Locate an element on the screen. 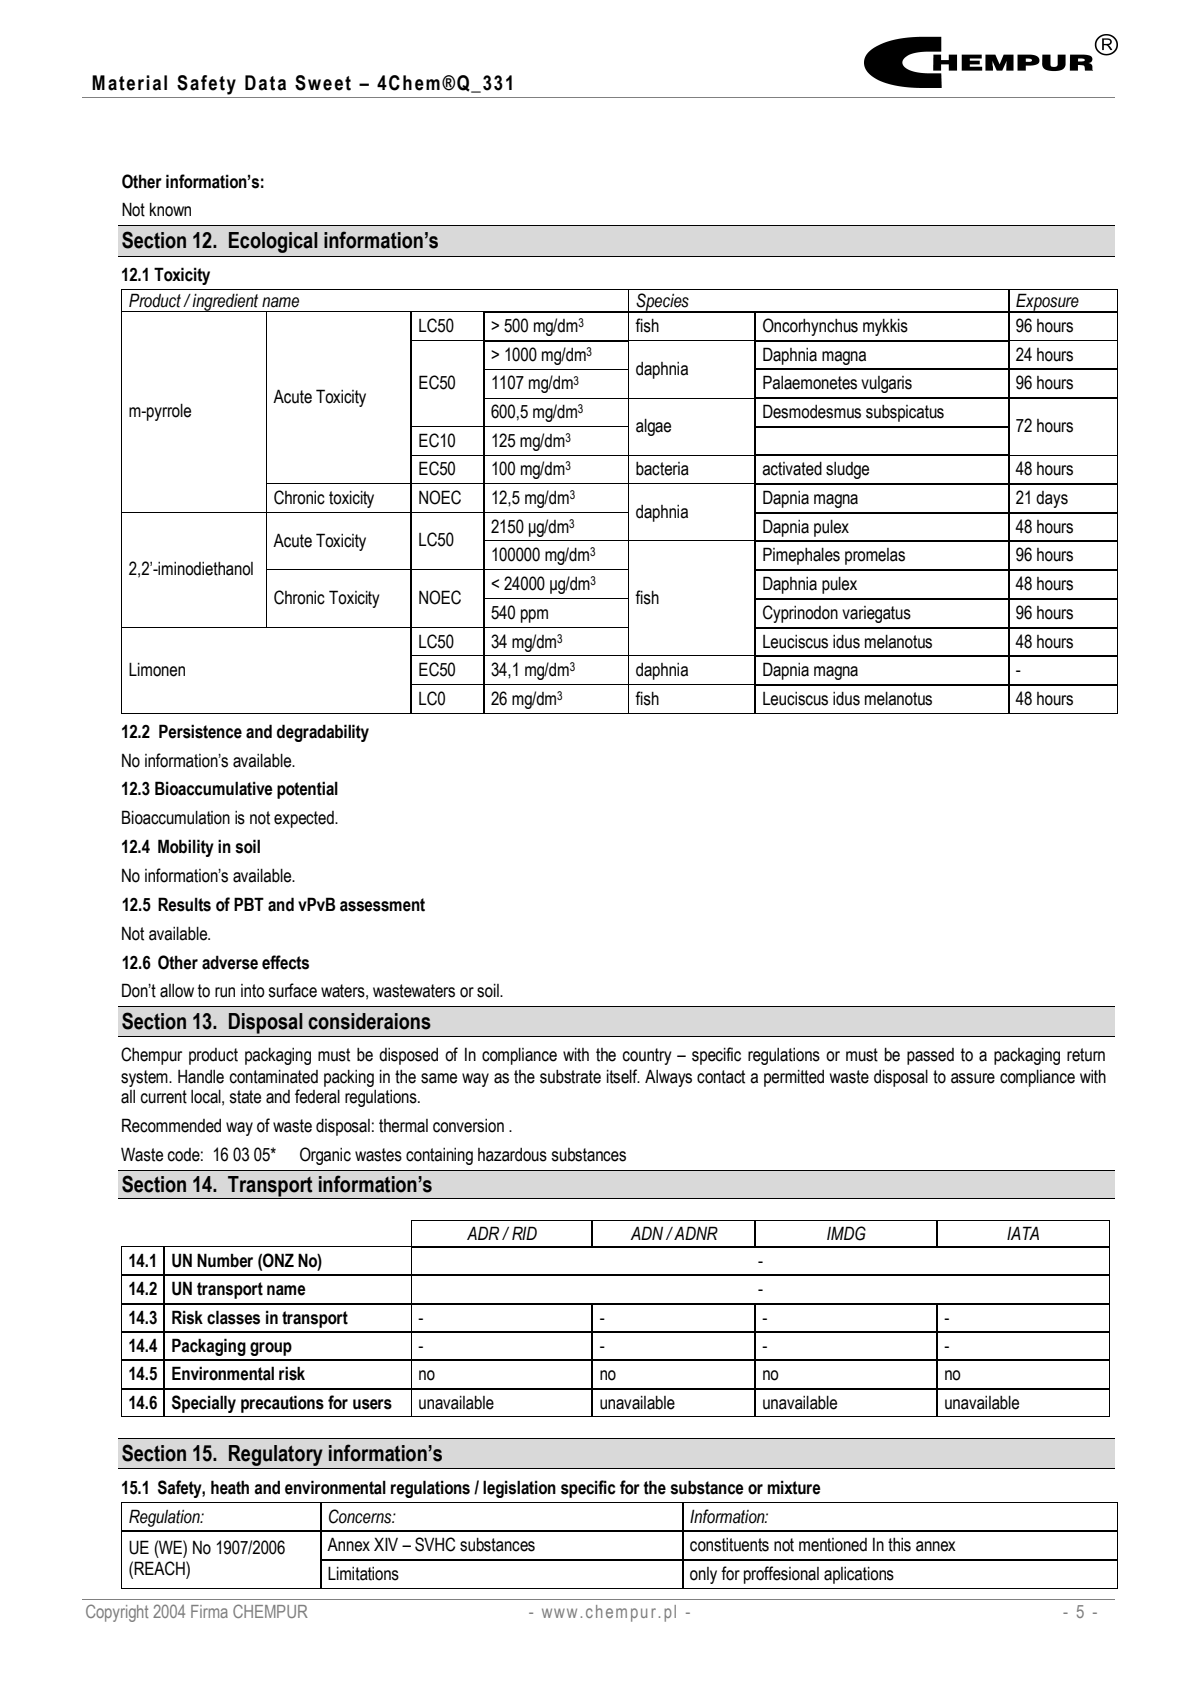 The image size is (1197, 1694). ppm is located at coordinates (534, 616).
